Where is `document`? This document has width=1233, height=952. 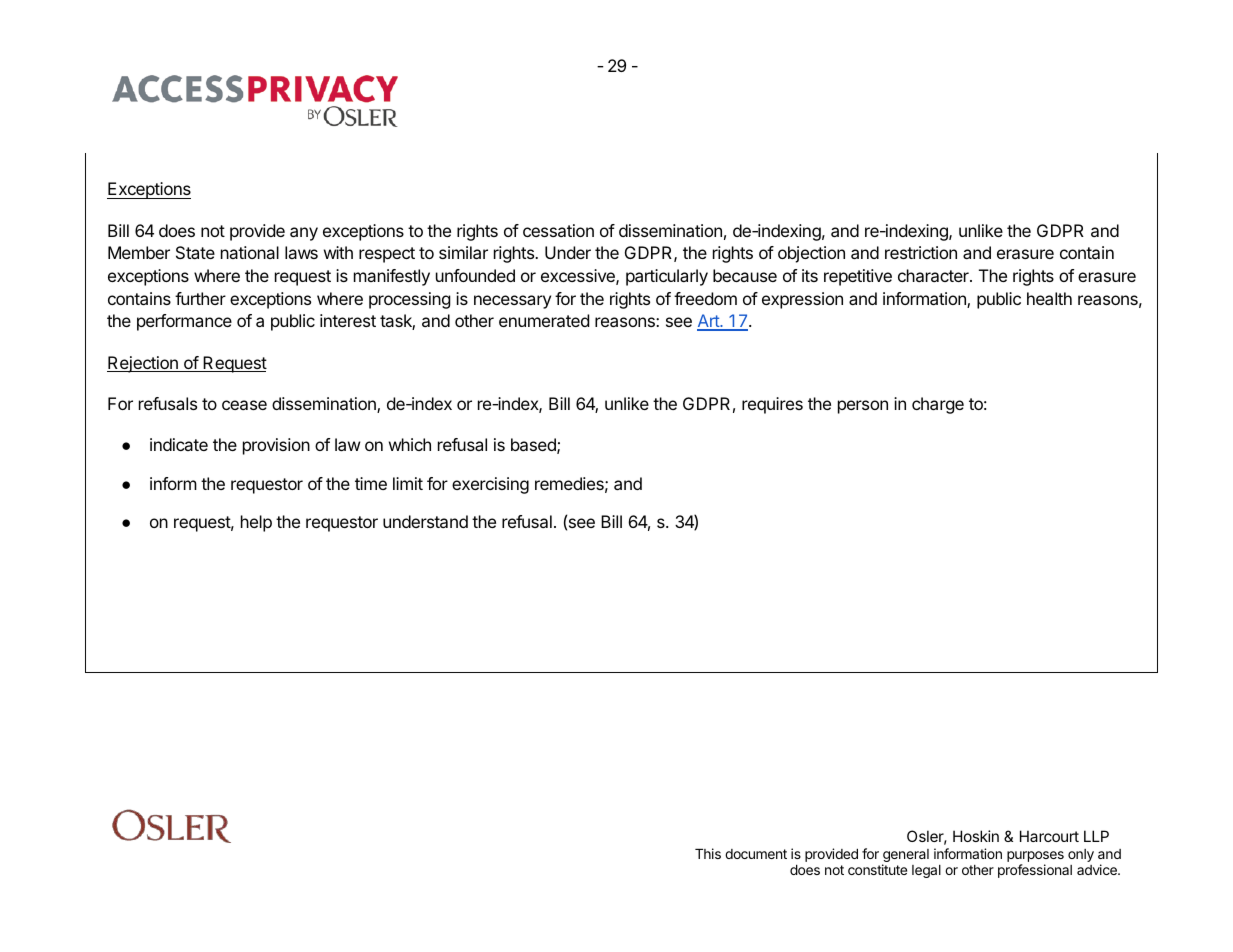
document is located at coordinates (756, 854).
